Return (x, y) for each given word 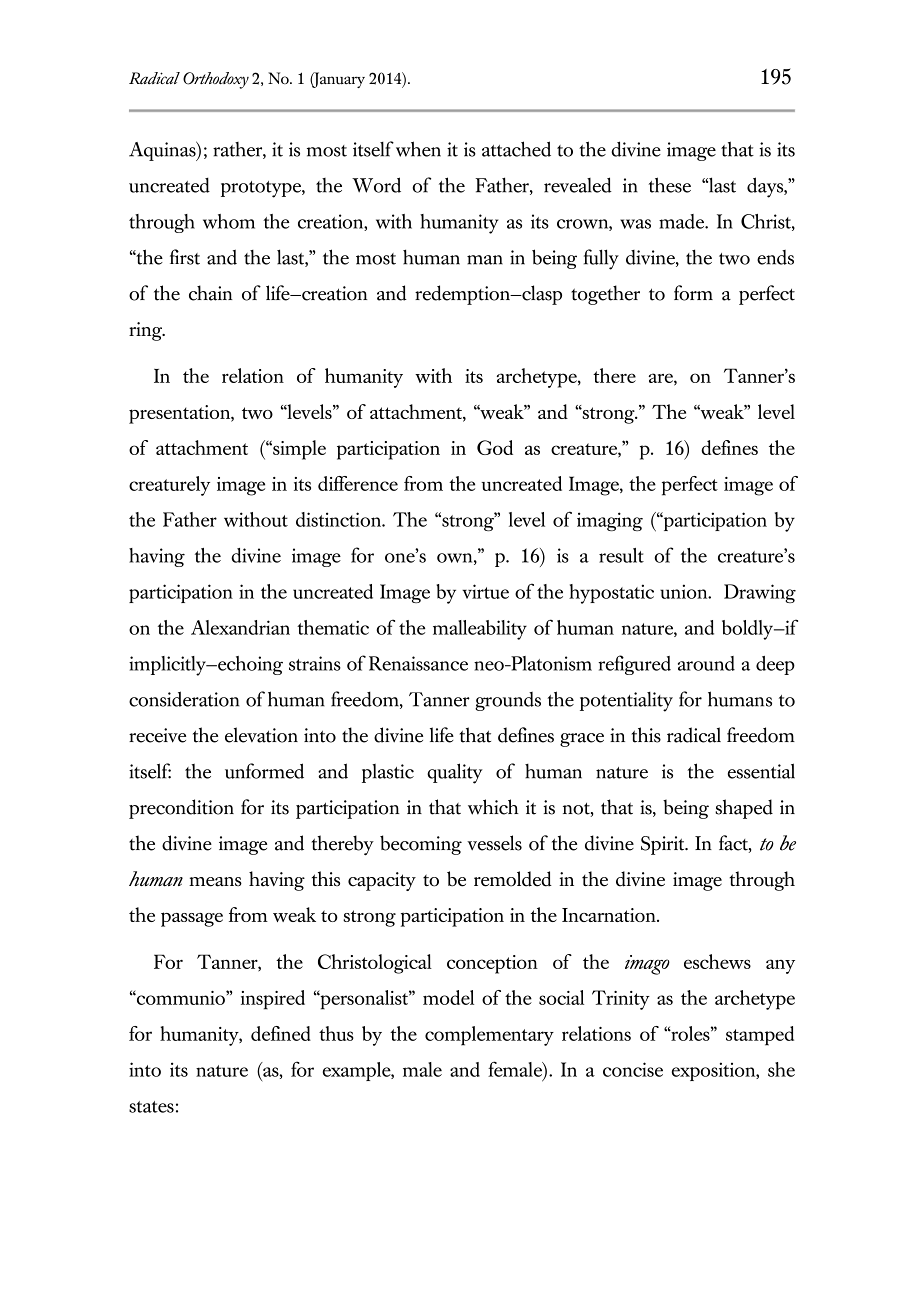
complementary (489, 1036)
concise (633, 1069)
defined (281, 1033)
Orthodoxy (216, 80)
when (418, 149)
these (669, 185)
